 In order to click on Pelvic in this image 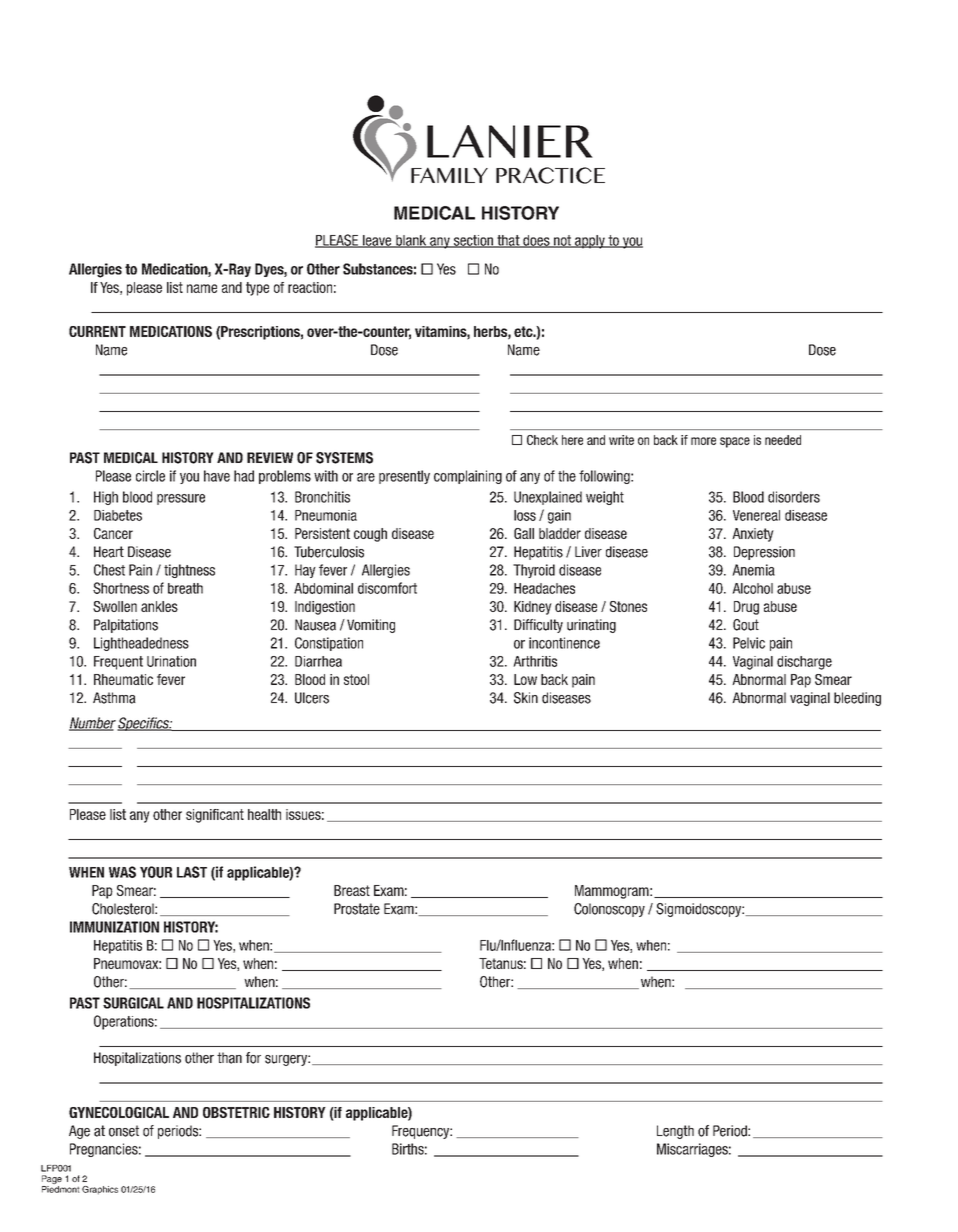, I will do `click(749, 643)`.
